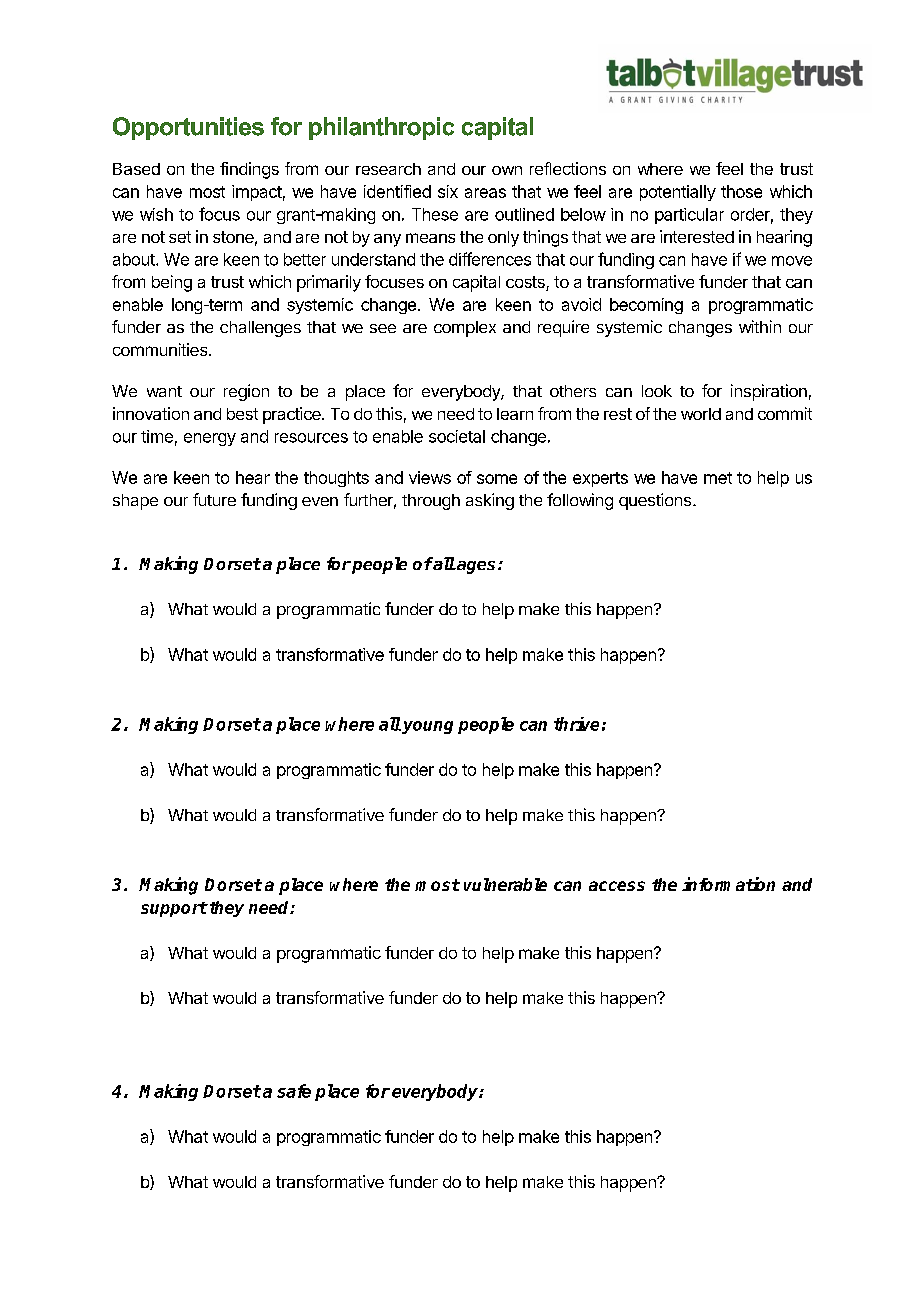 The image size is (924, 1308). I want to click on information, so click(728, 884).
